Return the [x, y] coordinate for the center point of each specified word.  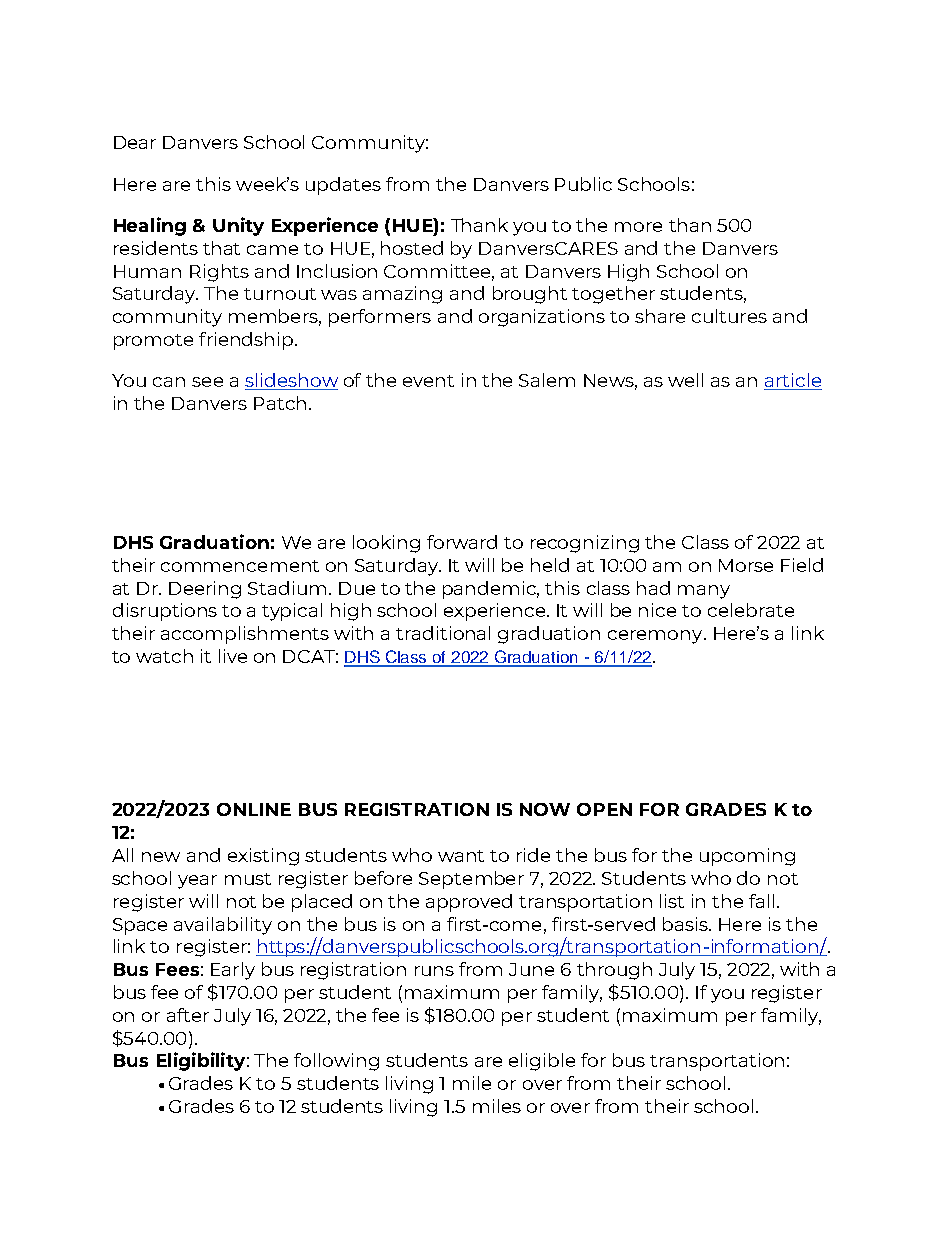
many [704, 592]
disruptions [165, 612]
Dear [135, 142]
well [685, 380]
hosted [412, 248]
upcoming [747, 857]
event [428, 381]
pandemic [491, 590]
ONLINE [254, 809]
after [188, 1015]
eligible [542, 1062]
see [207, 382]
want [461, 856]
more [638, 227]
